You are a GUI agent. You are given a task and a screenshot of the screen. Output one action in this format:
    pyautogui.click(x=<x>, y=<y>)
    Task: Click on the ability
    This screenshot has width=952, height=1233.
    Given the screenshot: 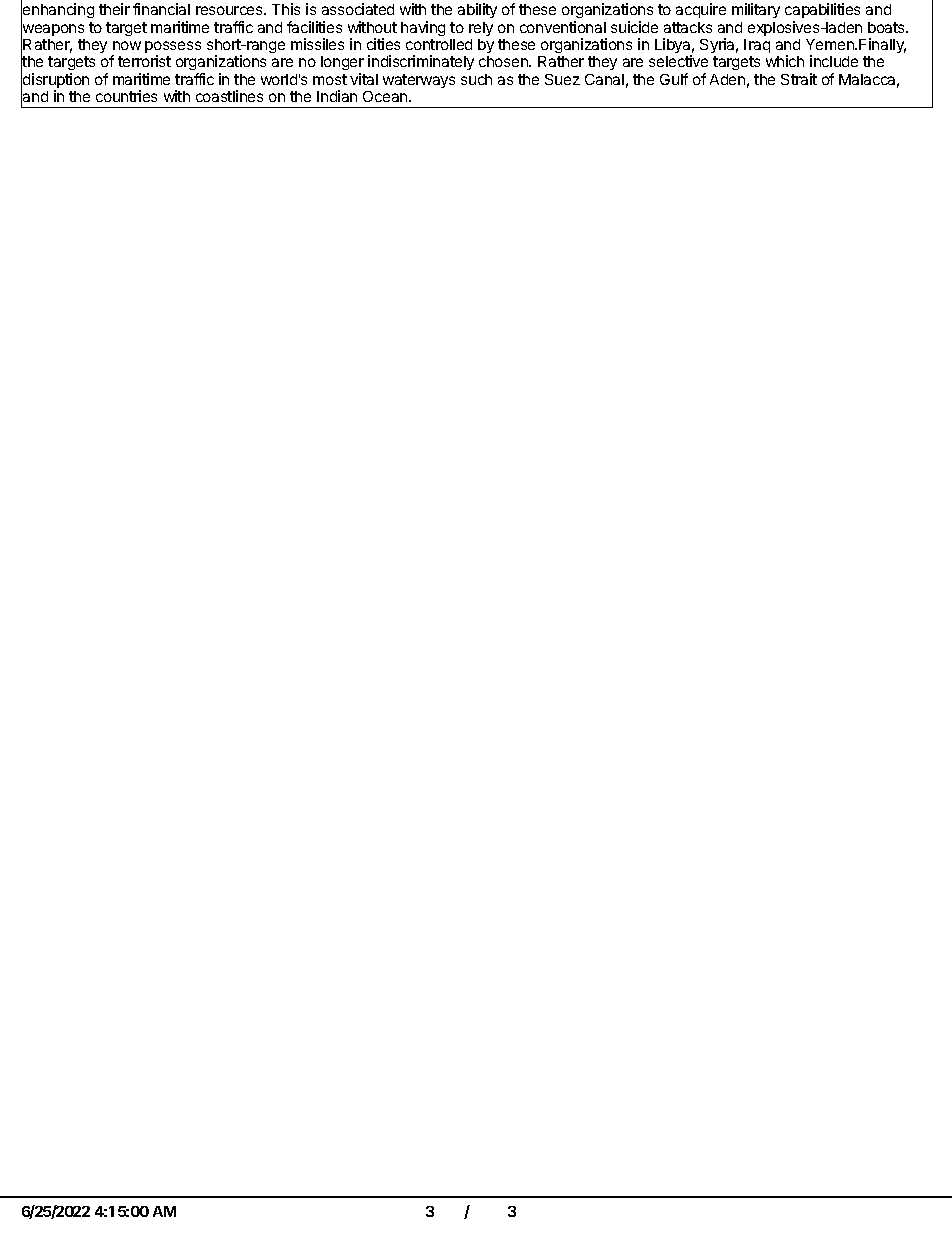 What is the action you would take?
    pyautogui.click(x=477, y=10)
